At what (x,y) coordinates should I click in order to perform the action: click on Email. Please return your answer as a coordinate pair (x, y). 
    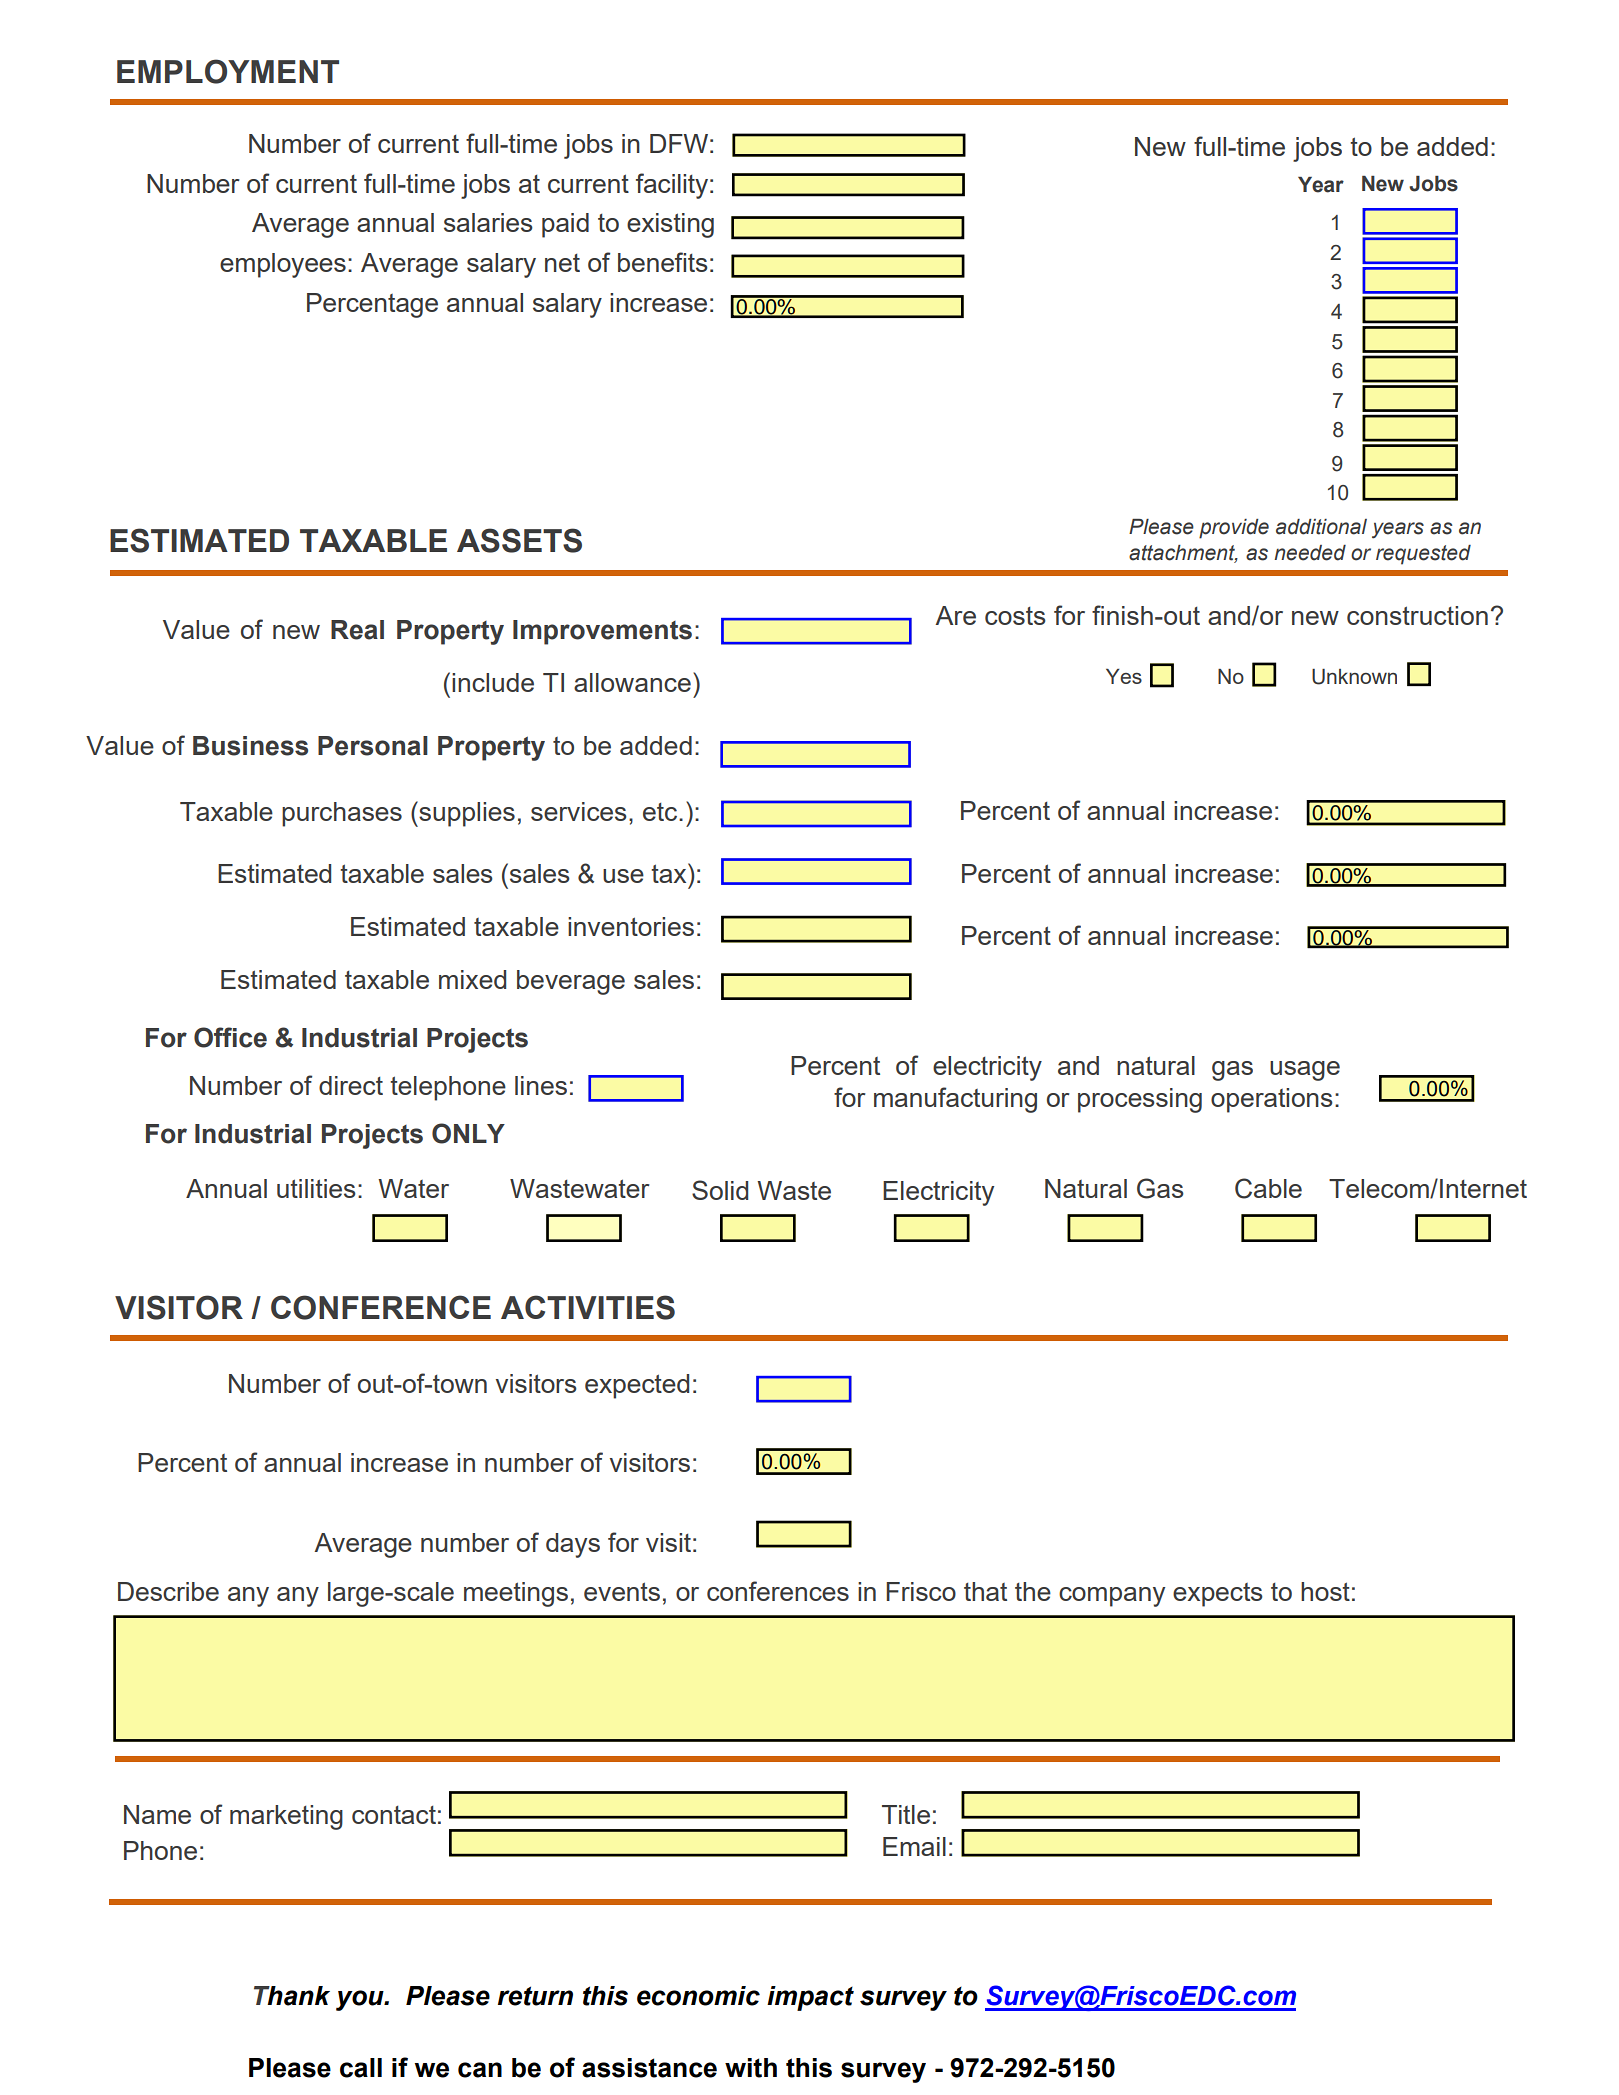
    Looking at the image, I should click on (914, 1846).
